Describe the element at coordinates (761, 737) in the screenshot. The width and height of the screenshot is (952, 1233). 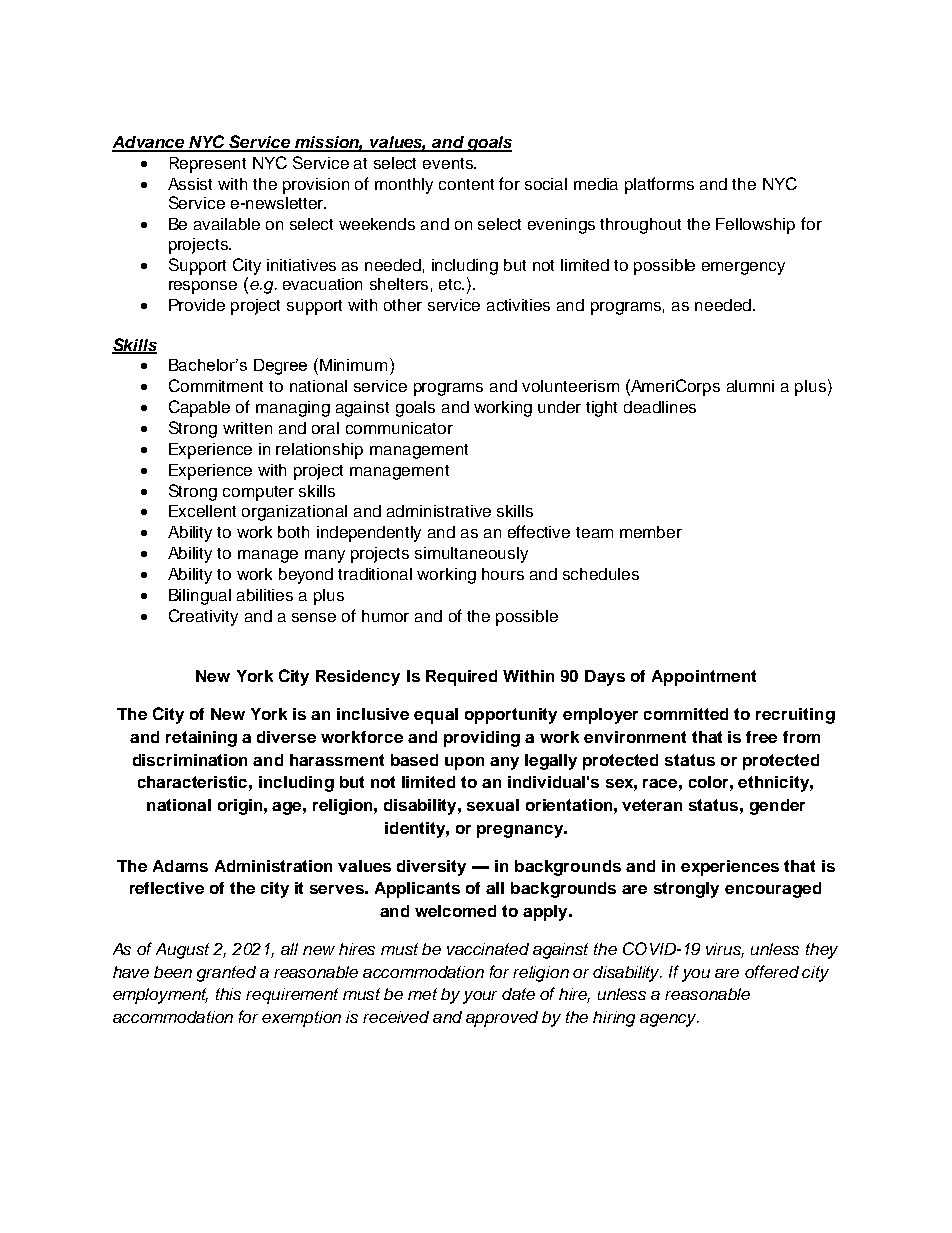
I see `free` at that location.
